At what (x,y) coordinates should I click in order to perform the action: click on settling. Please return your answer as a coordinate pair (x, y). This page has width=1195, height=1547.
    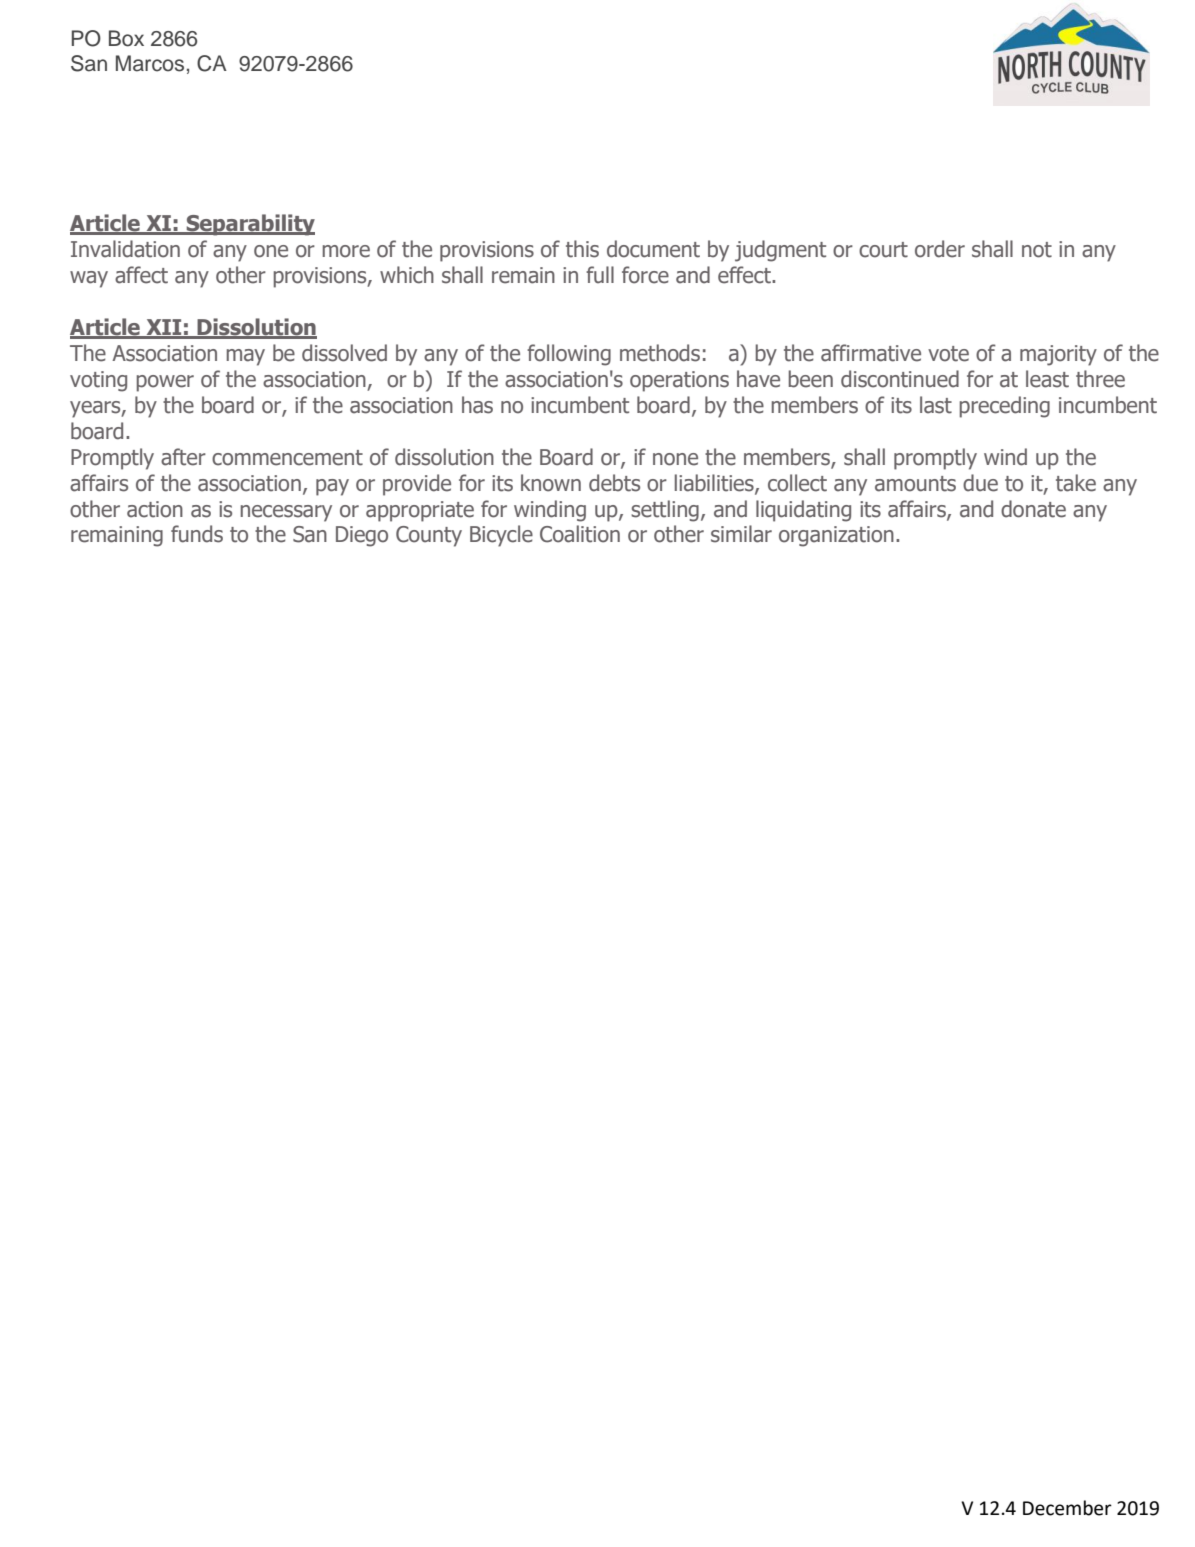
    Looking at the image, I should click on (665, 511).
